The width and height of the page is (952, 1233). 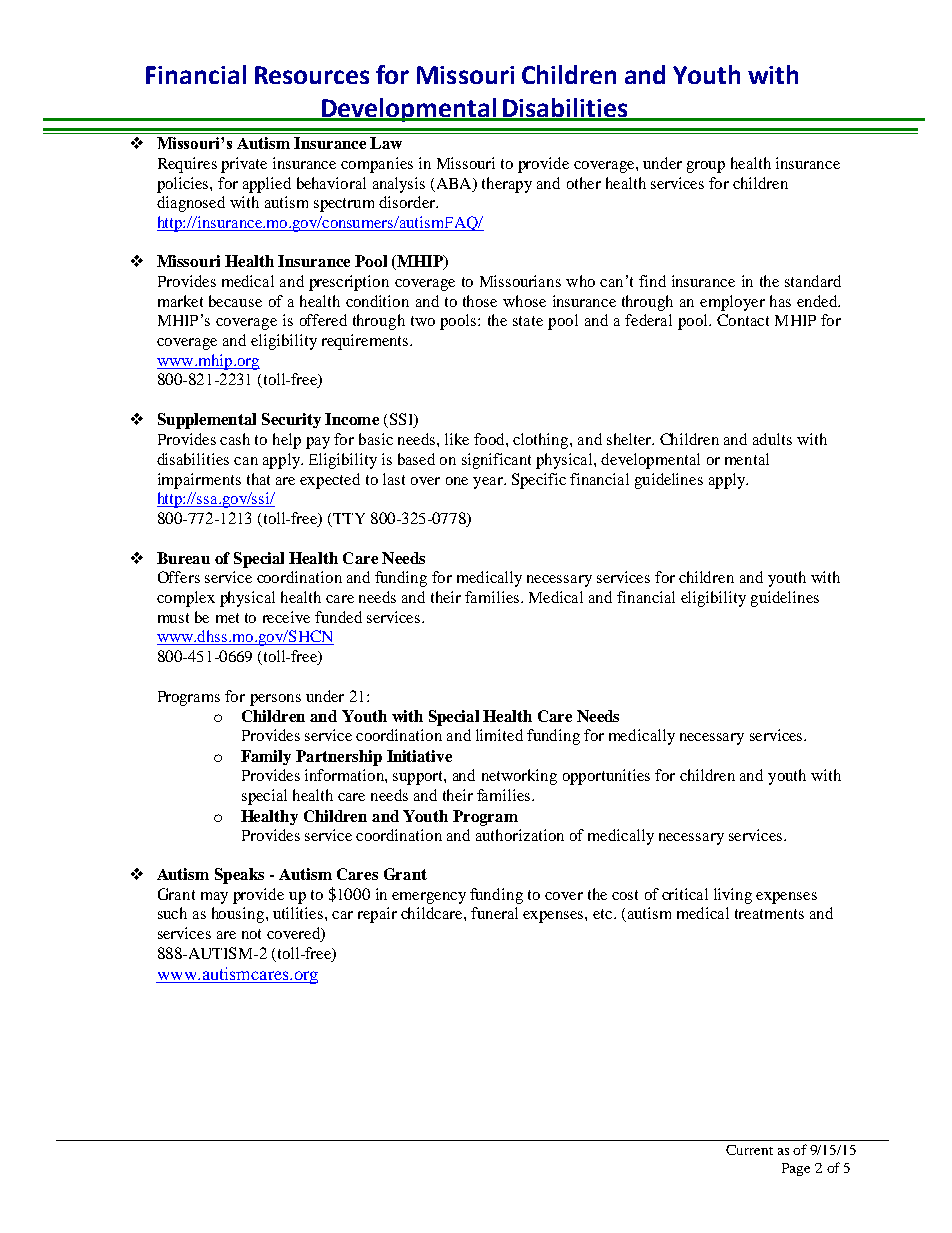 What do you see at coordinates (528, 321) in the page?
I see `state` at bounding box center [528, 321].
